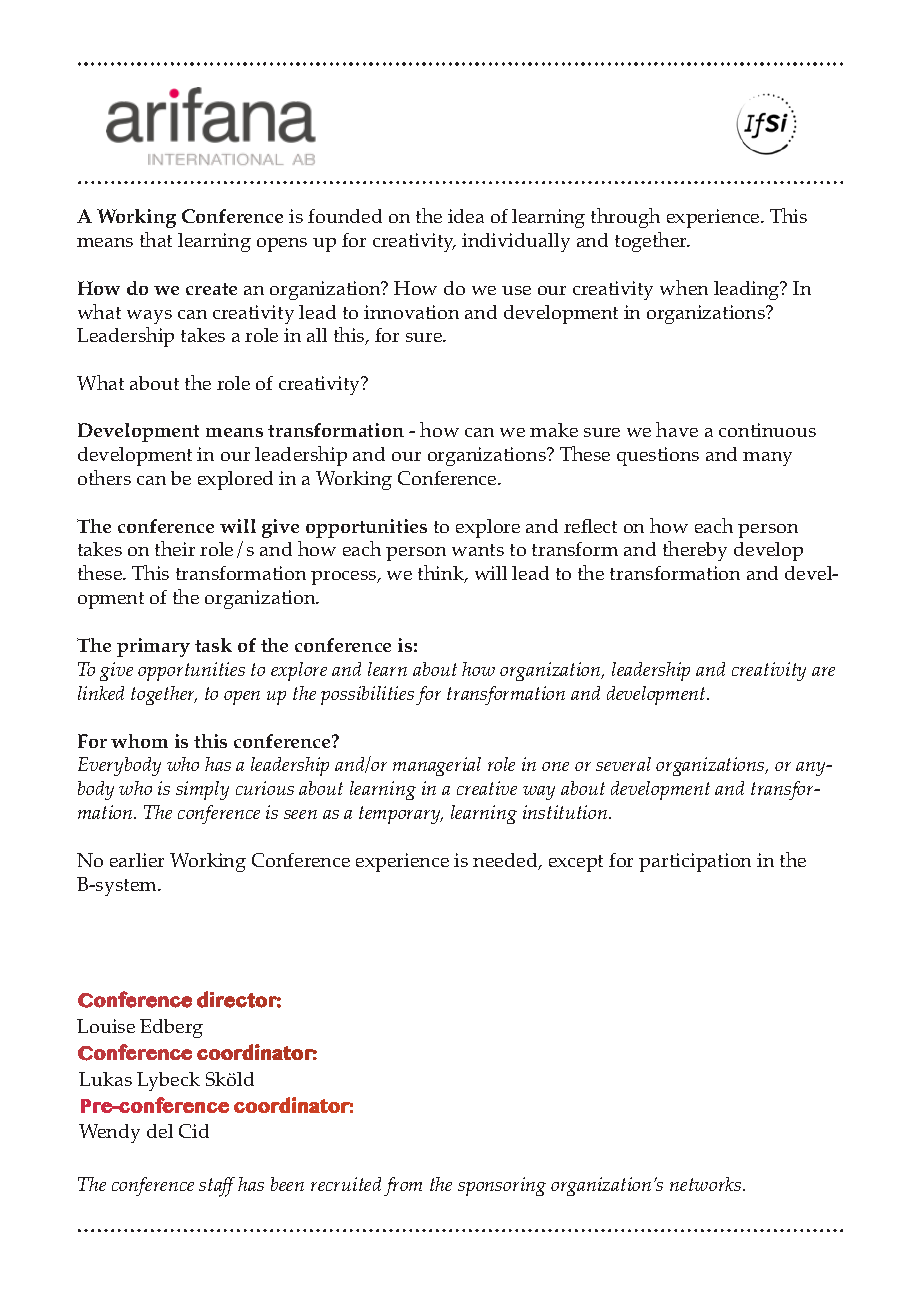 Image resolution: width=924 pixels, height=1311 pixels. I want to click on sponsoring, so click(502, 1186).
